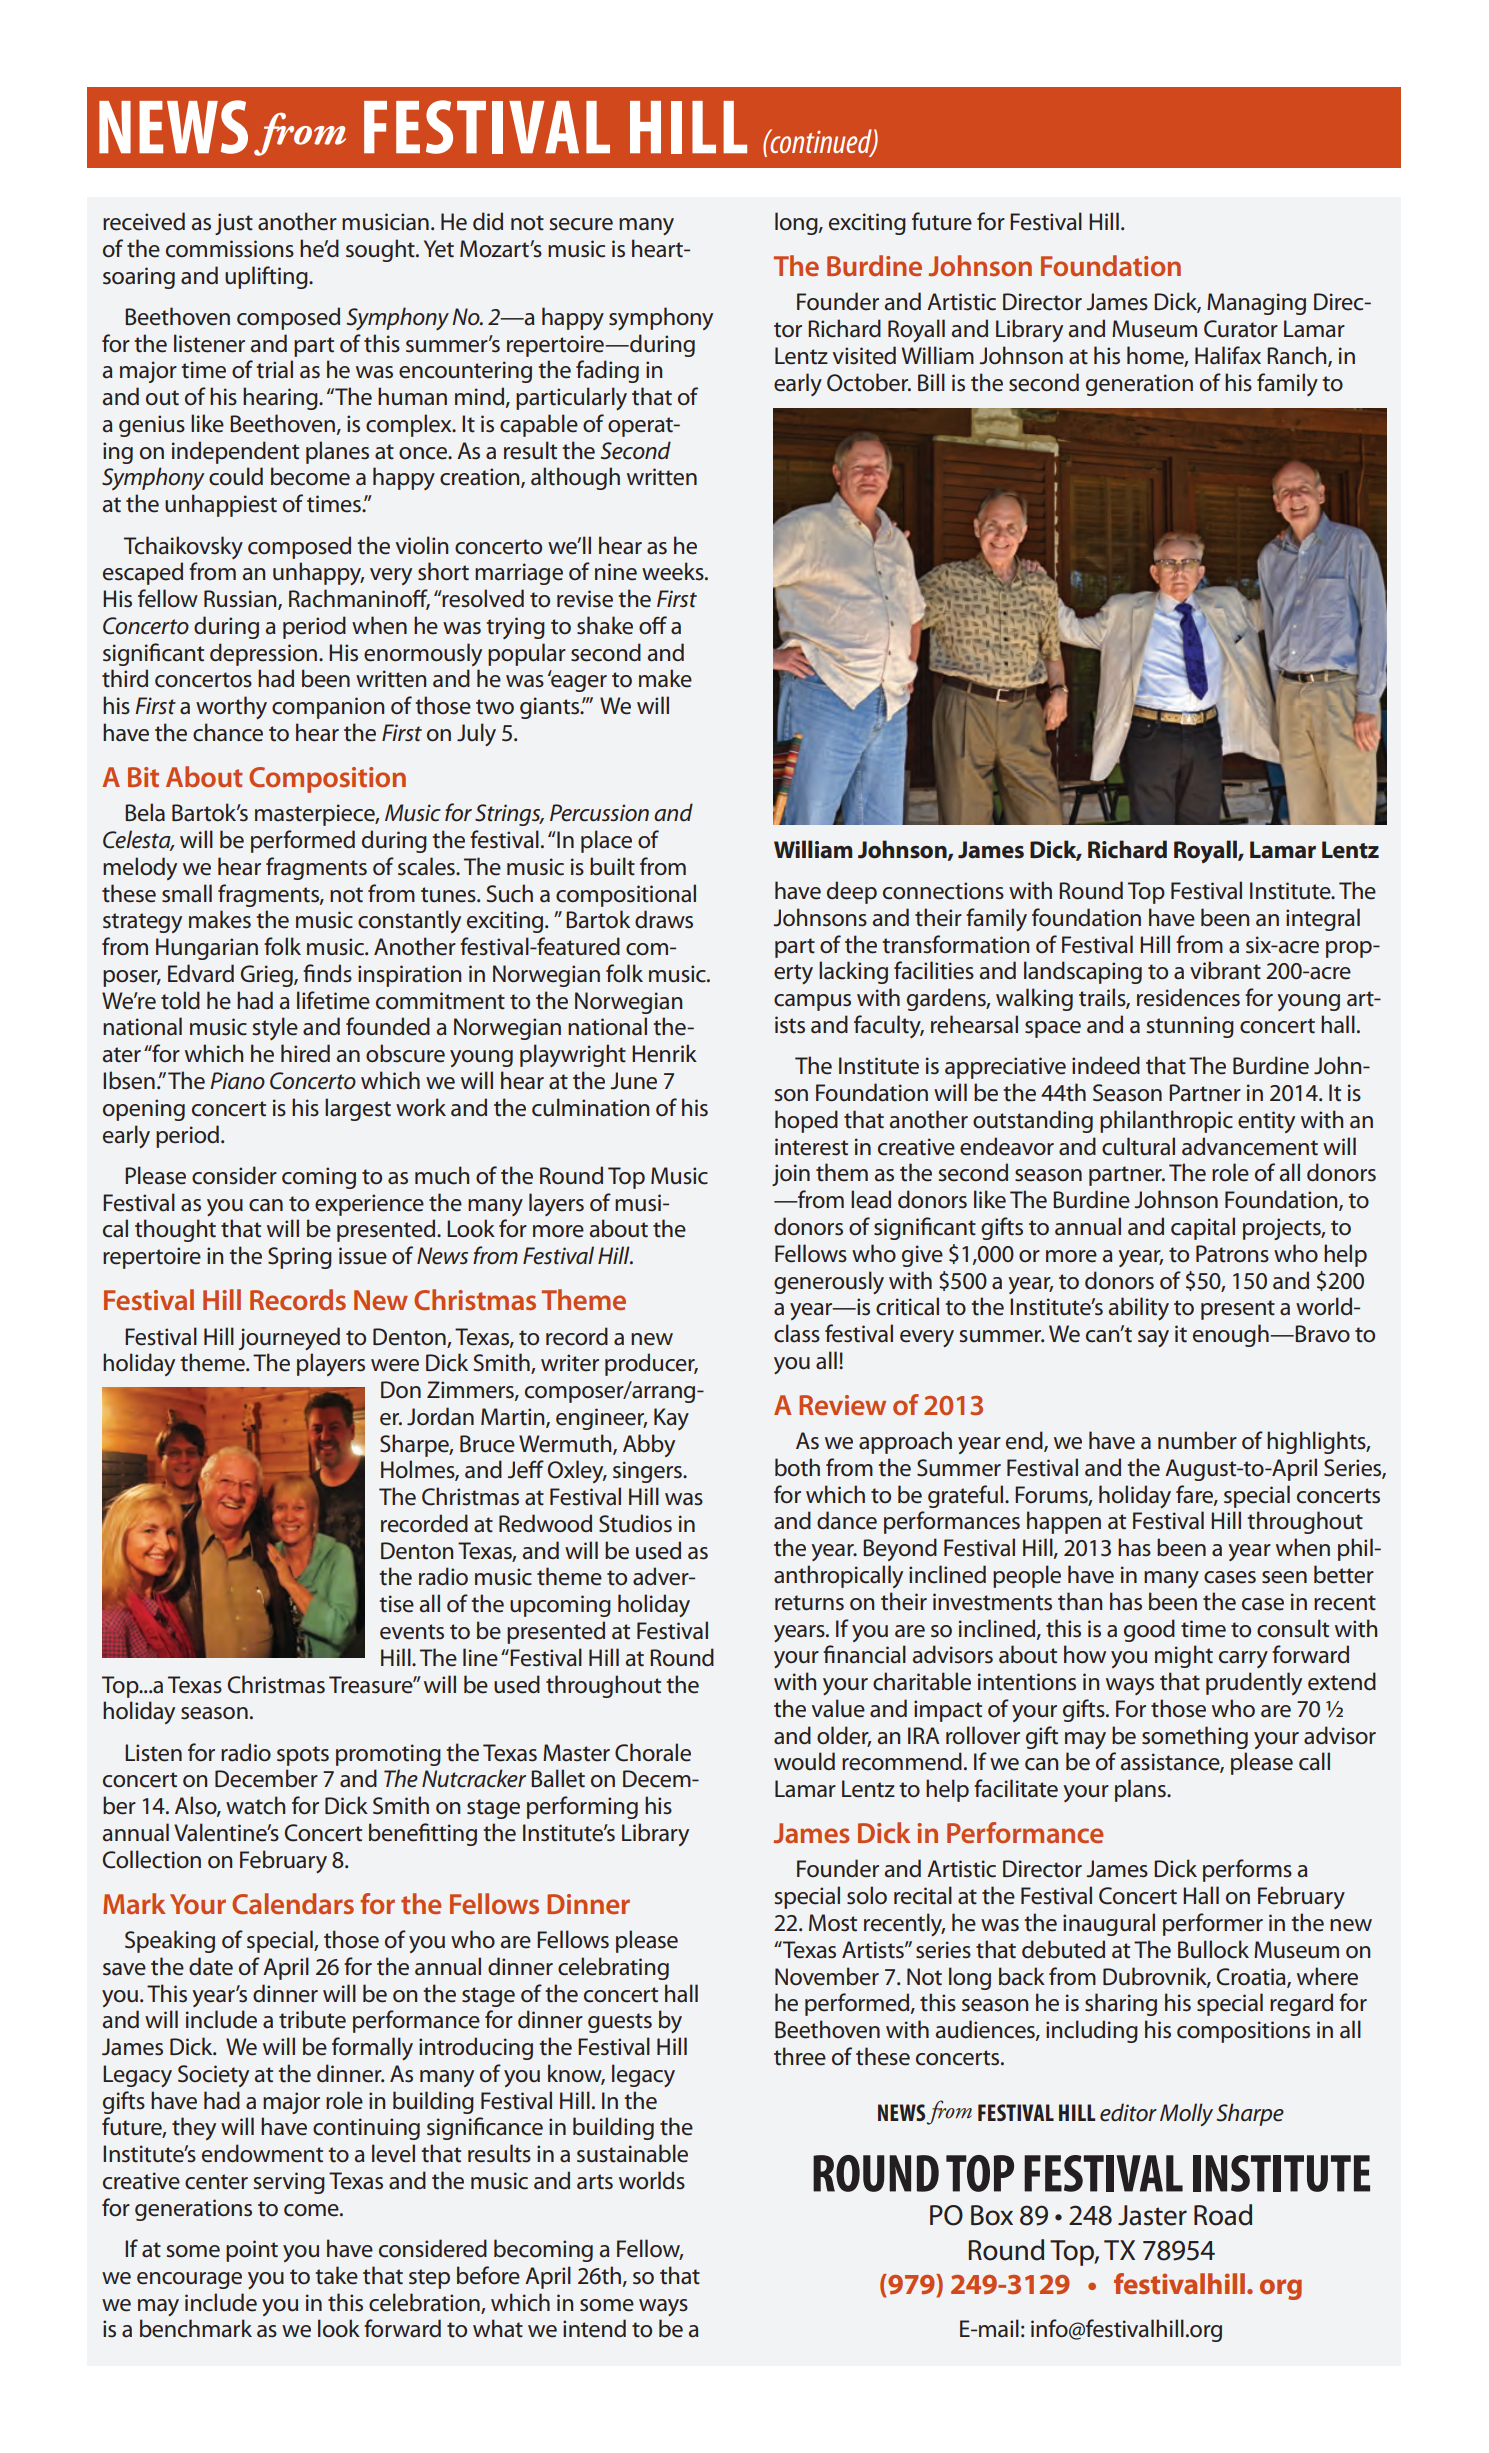 Image resolution: width=1489 pixels, height=2453 pixels. Describe the element at coordinates (252, 2251) in the image. I see `point` at that location.
